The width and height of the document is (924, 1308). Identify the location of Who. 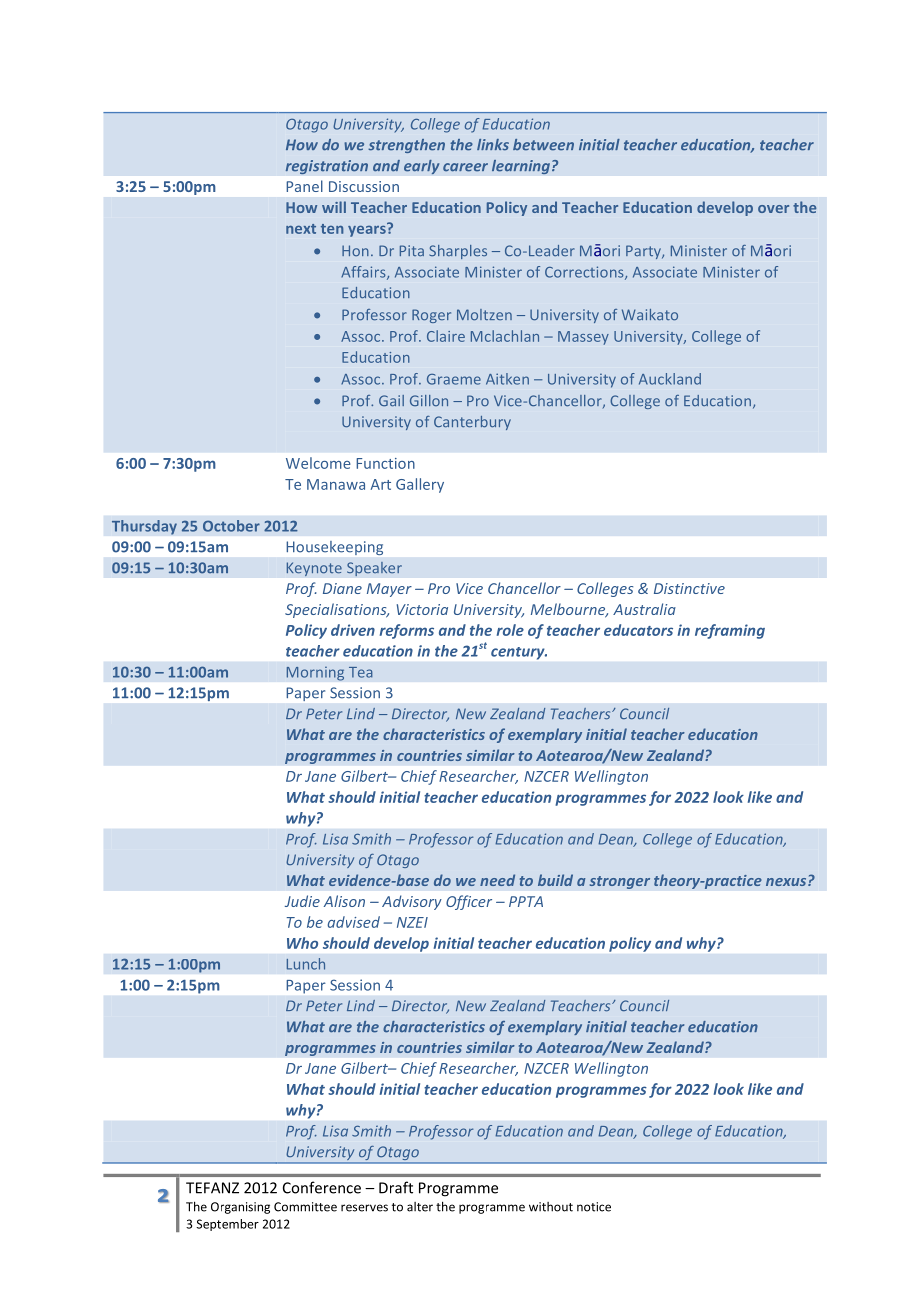
(302, 943).
